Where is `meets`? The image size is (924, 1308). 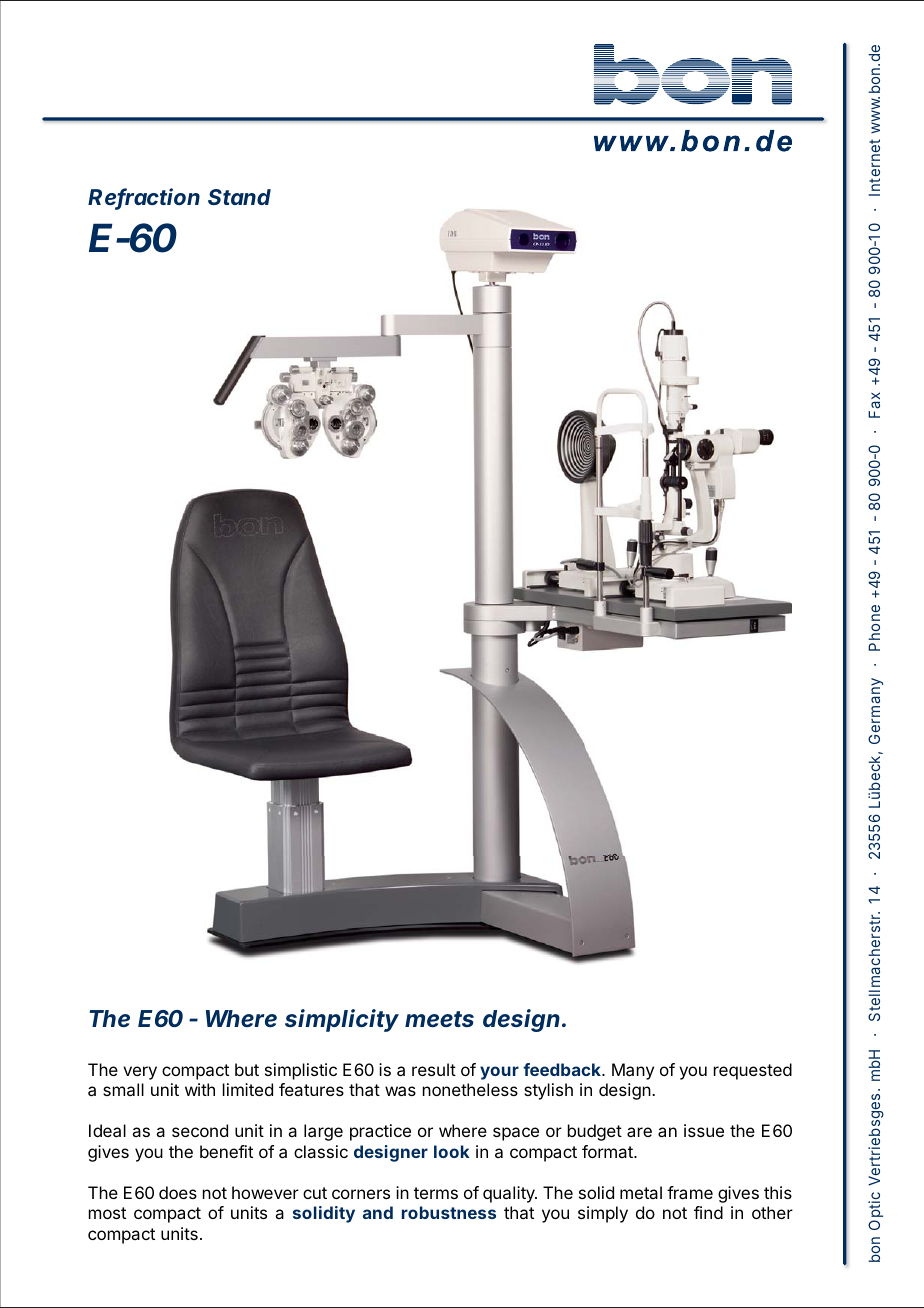 meets is located at coordinates (439, 1019).
